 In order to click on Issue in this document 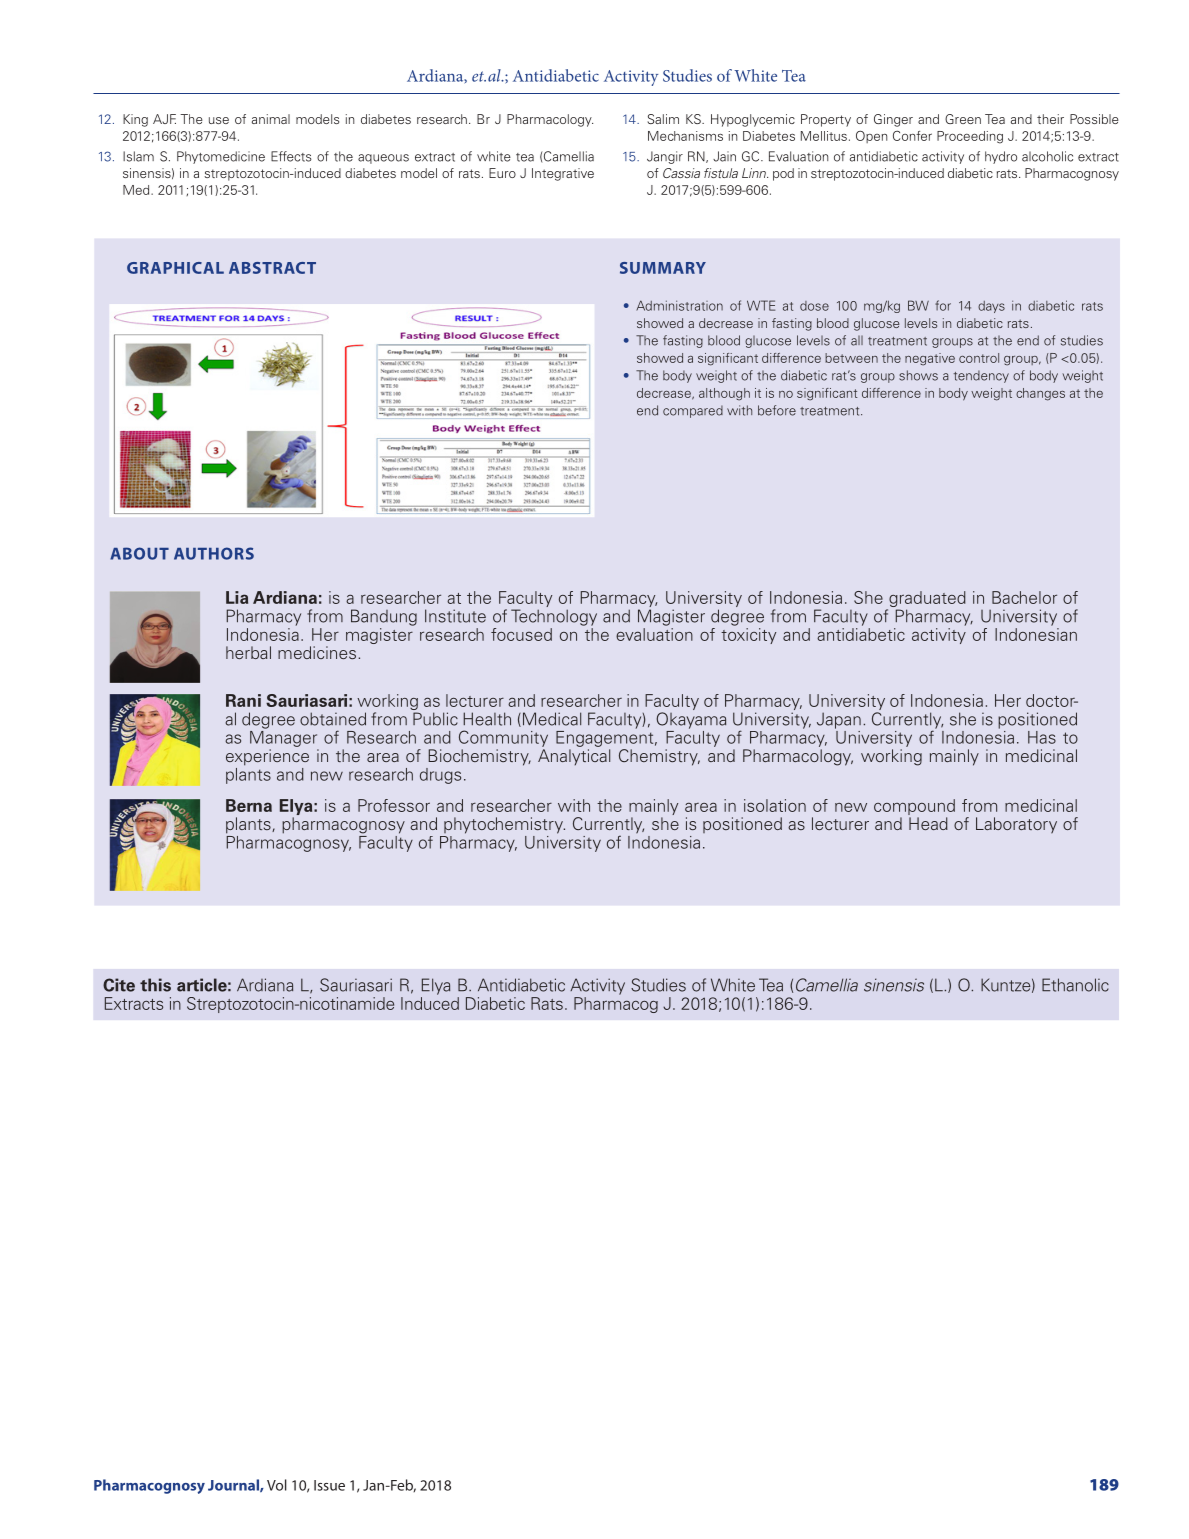, I will do `click(329, 1485)`.
